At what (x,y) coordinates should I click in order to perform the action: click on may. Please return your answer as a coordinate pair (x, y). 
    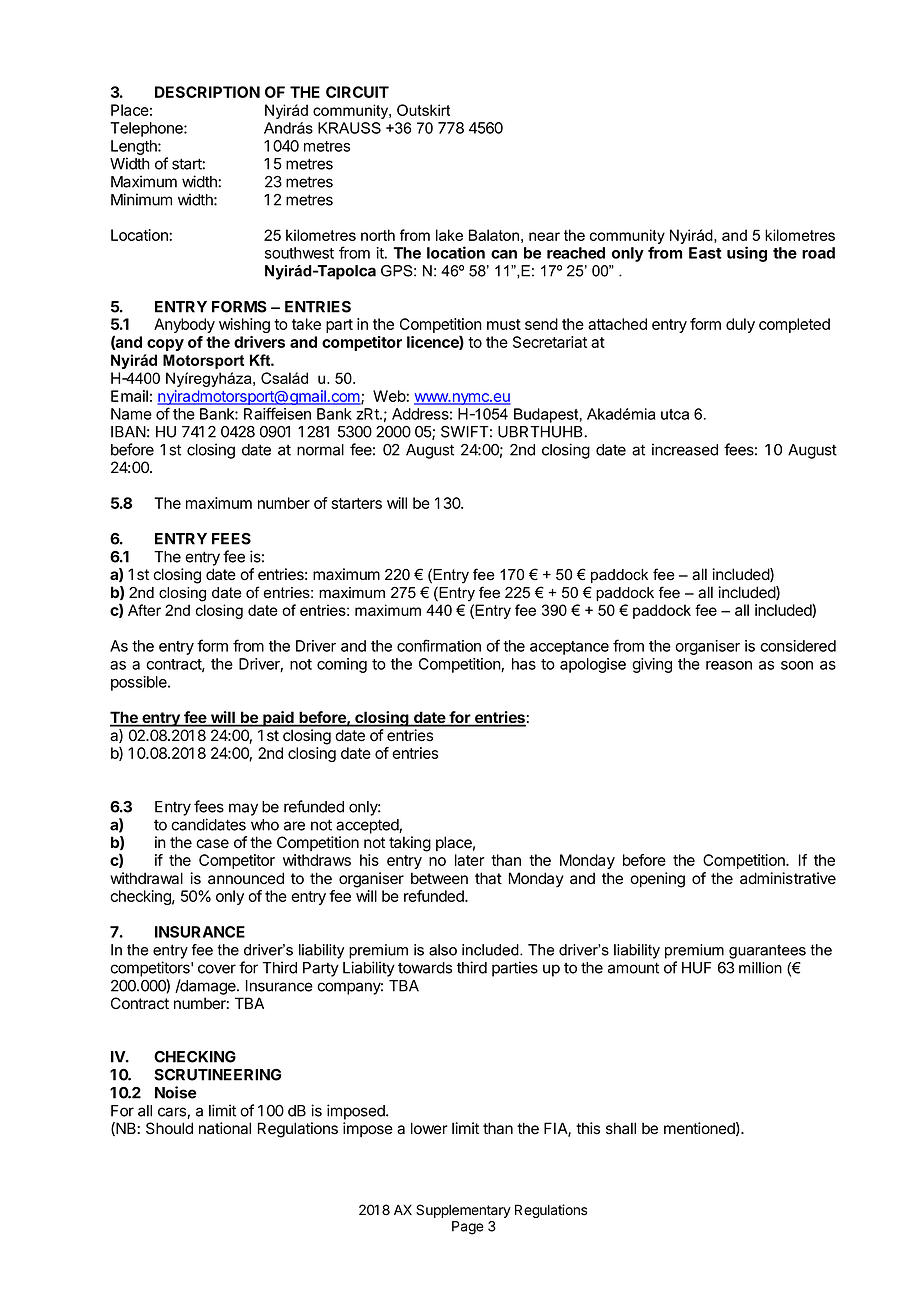
    Looking at the image, I should click on (243, 809).
